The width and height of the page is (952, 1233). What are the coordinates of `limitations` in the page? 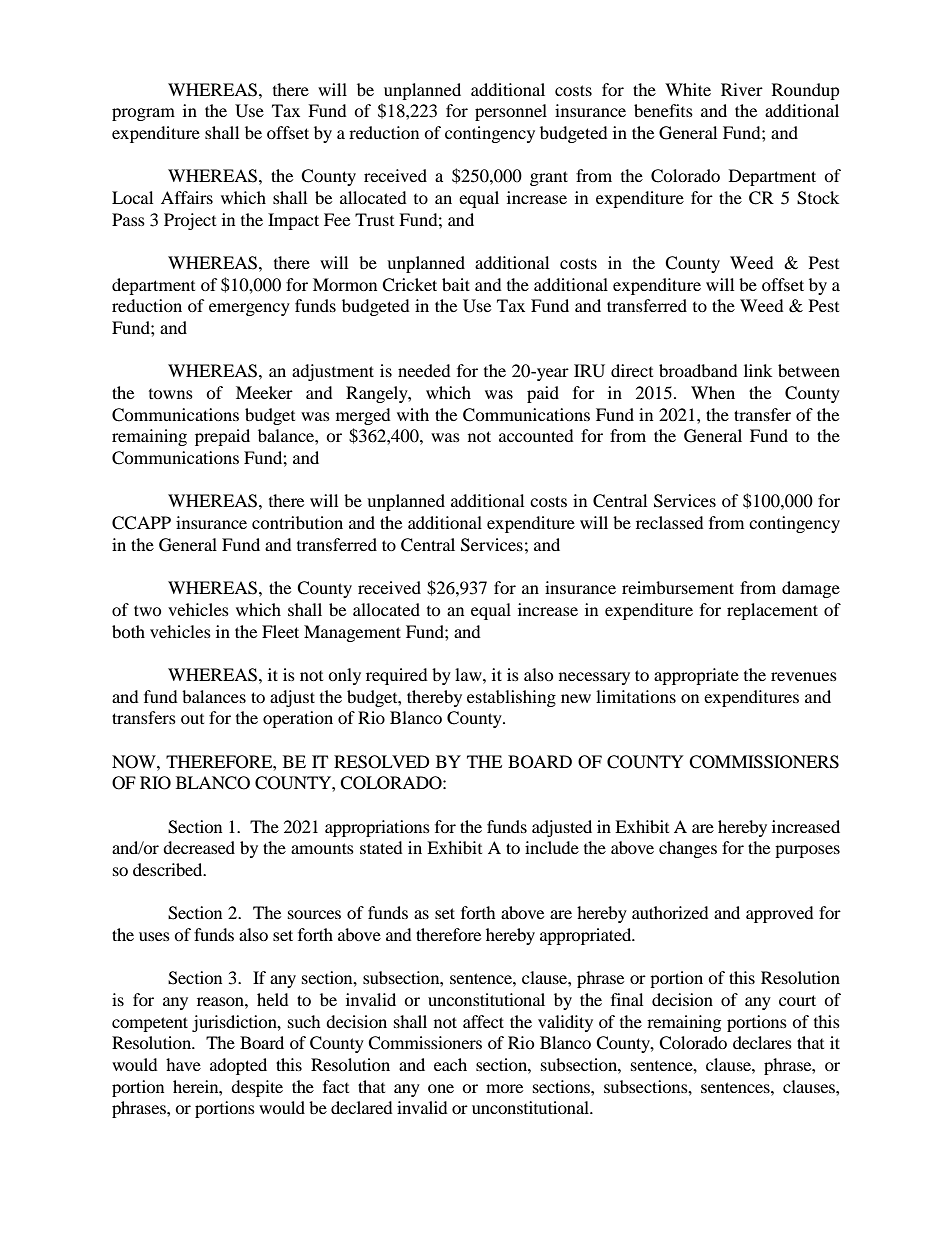 It's located at (636, 696).
